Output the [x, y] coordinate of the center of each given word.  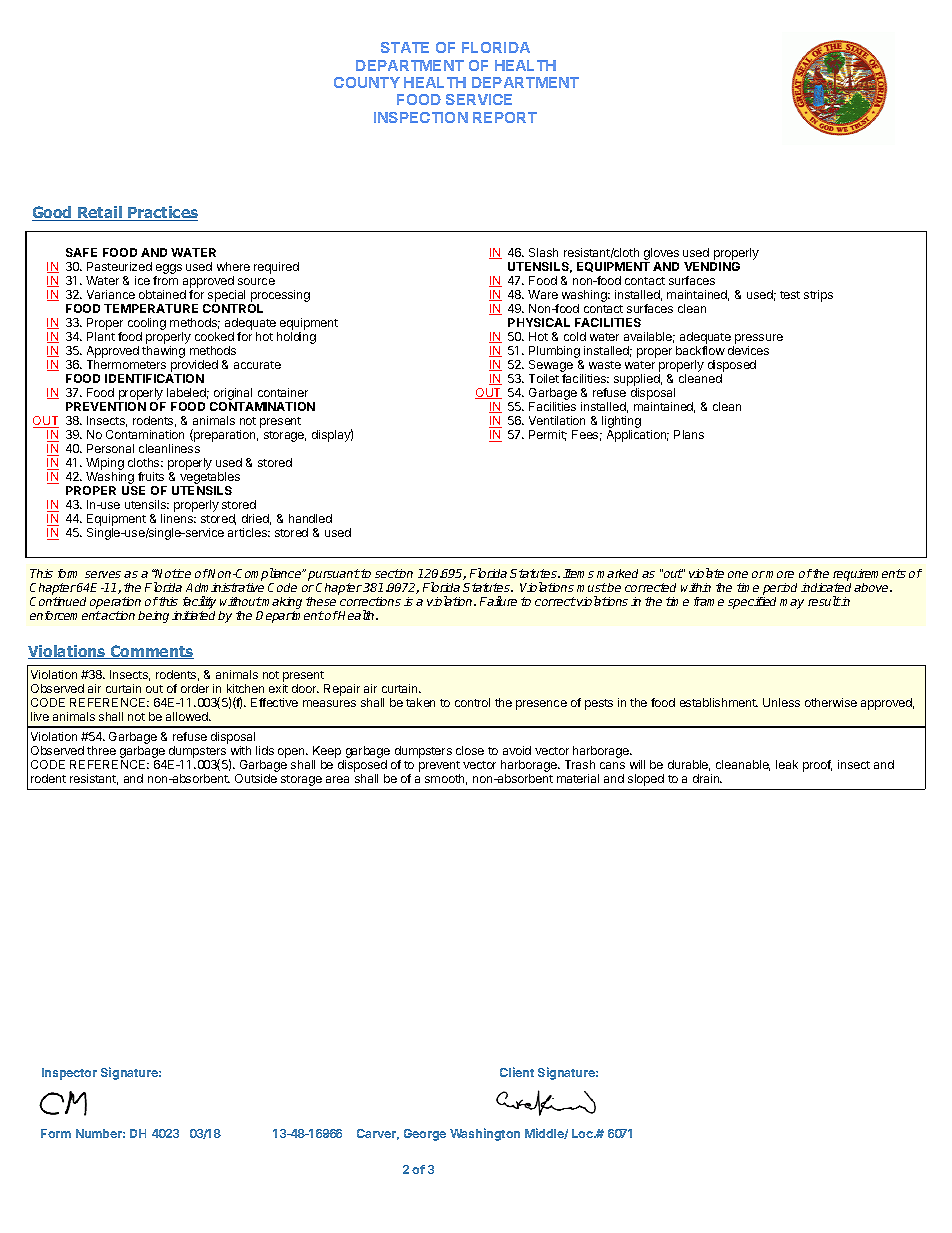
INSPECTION [421, 117]
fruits [151, 476]
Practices [162, 213]
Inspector [69, 1074]
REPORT [505, 117]
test [790, 295]
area [337, 779]
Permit [548, 435]
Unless [781, 702]
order [195, 688]
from [165, 280]
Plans [689, 434]
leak [787, 764]
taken [420, 702]
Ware [543, 294]
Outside [256, 778]
